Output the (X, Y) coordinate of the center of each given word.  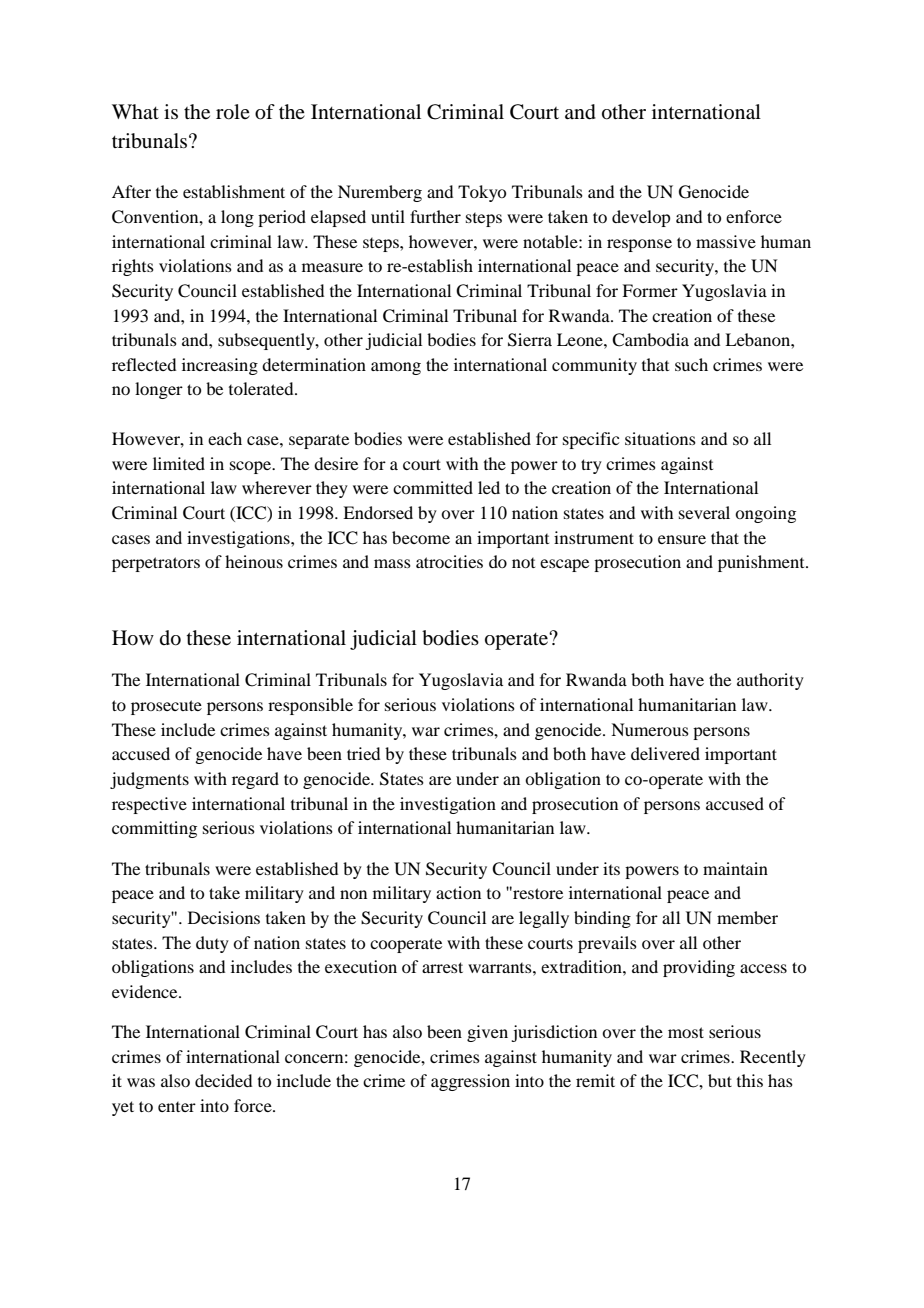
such (691, 364)
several (704, 512)
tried (363, 753)
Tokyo (482, 193)
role (233, 112)
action (458, 892)
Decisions (224, 917)
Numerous (650, 729)
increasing (220, 366)
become (421, 537)
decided (223, 1080)
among (396, 368)
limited (179, 463)
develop (641, 218)
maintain (735, 868)
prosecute (166, 707)
